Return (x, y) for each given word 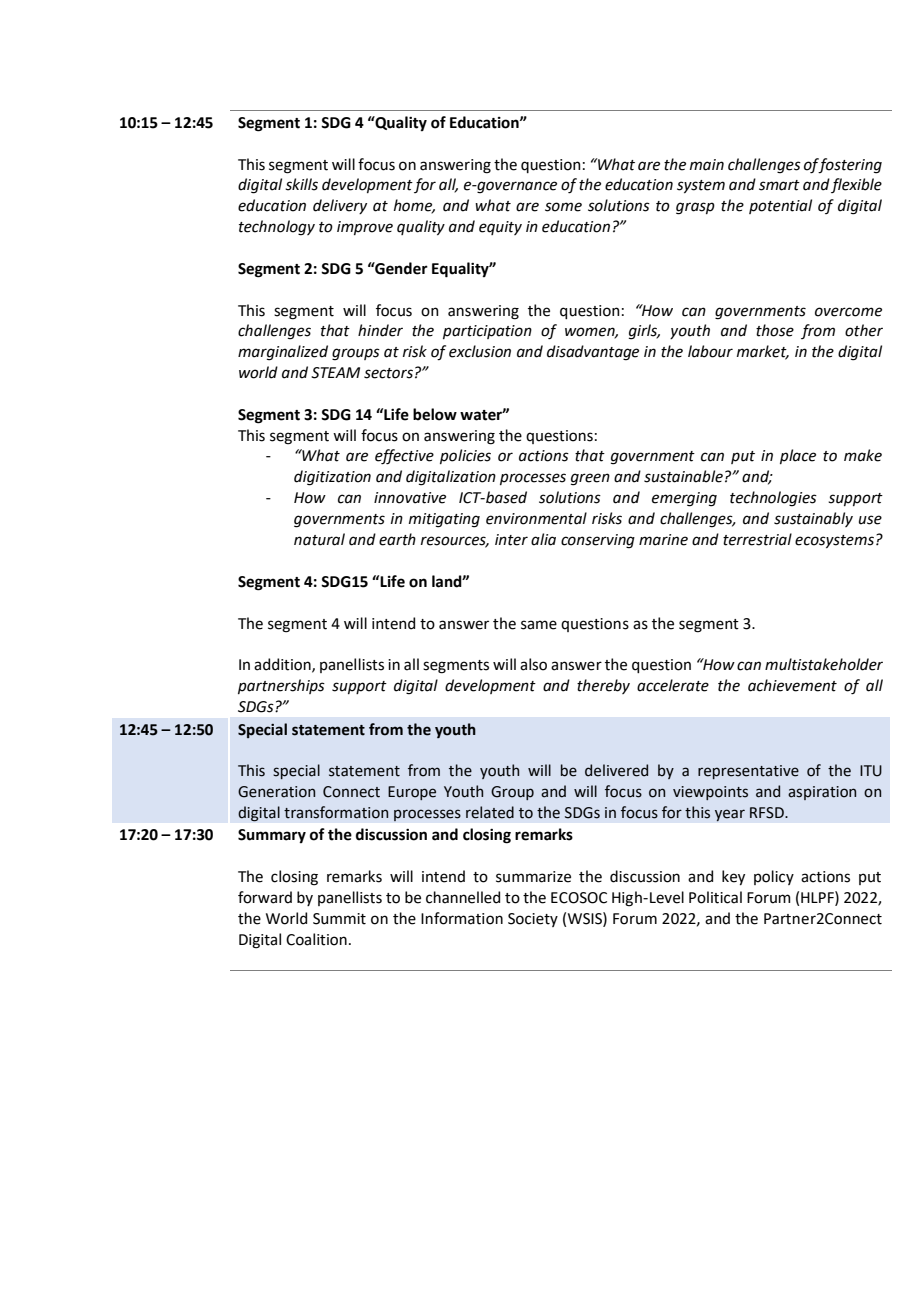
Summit (339, 919)
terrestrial (757, 539)
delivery (340, 206)
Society (533, 920)
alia (543, 539)
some (563, 207)
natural (319, 539)
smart (779, 185)
